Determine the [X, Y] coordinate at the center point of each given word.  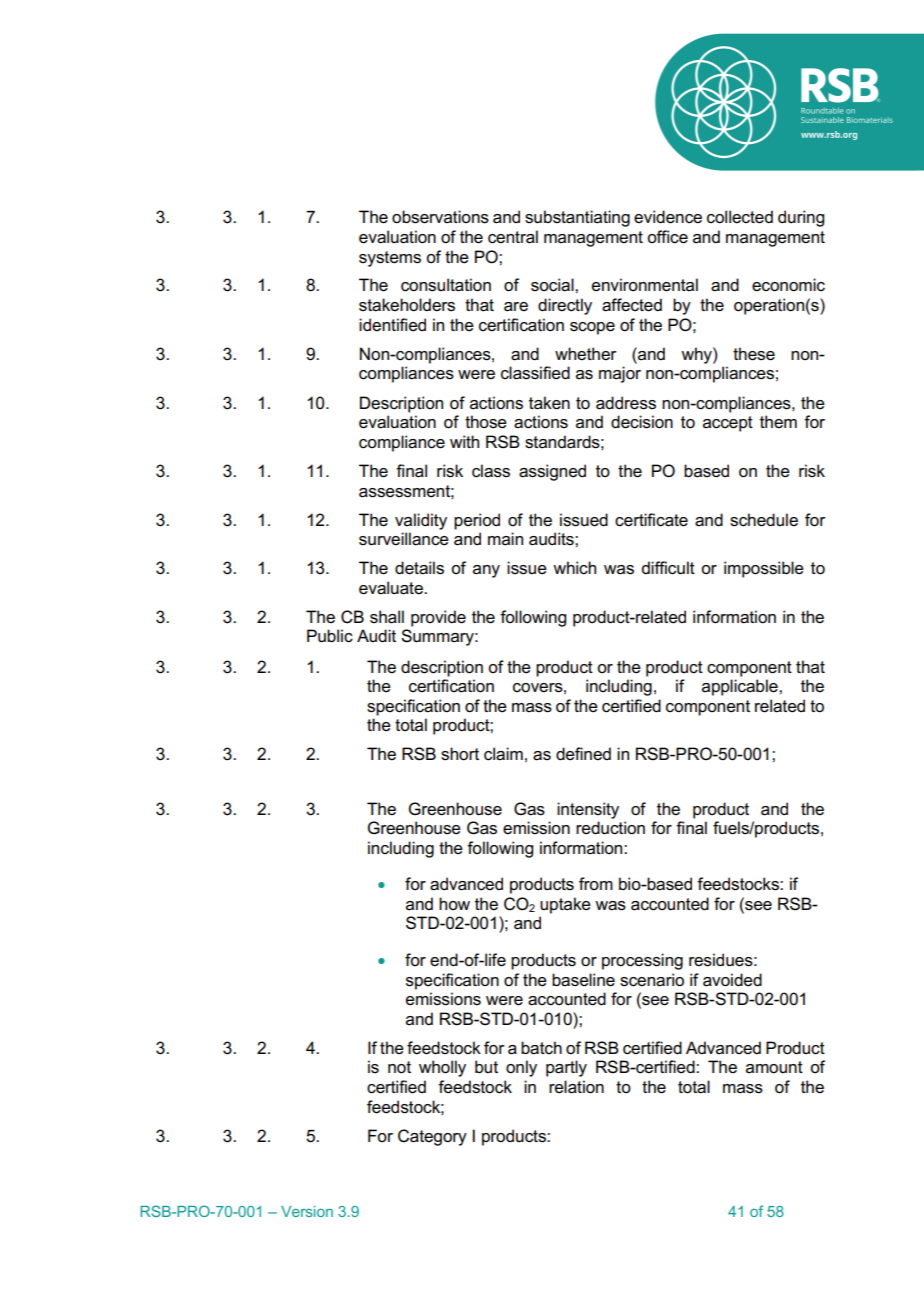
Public [330, 636]
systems [390, 259]
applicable [741, 687]
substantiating [577, 218]
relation [576, 1087]
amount [774, 1067]
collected [740, 217]
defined [583, 754]
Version [307, 1211]
